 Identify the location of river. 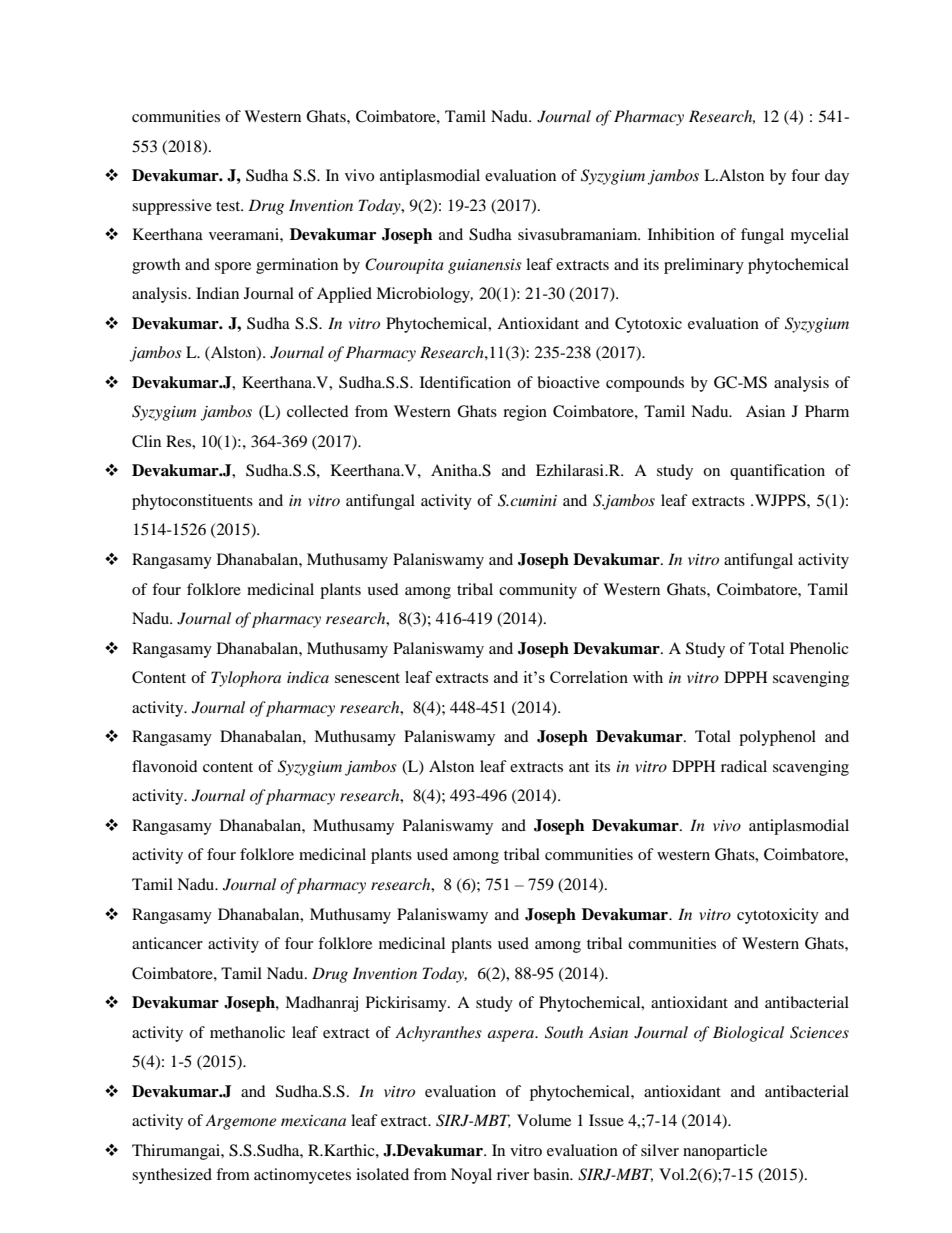
(513, 1174).
